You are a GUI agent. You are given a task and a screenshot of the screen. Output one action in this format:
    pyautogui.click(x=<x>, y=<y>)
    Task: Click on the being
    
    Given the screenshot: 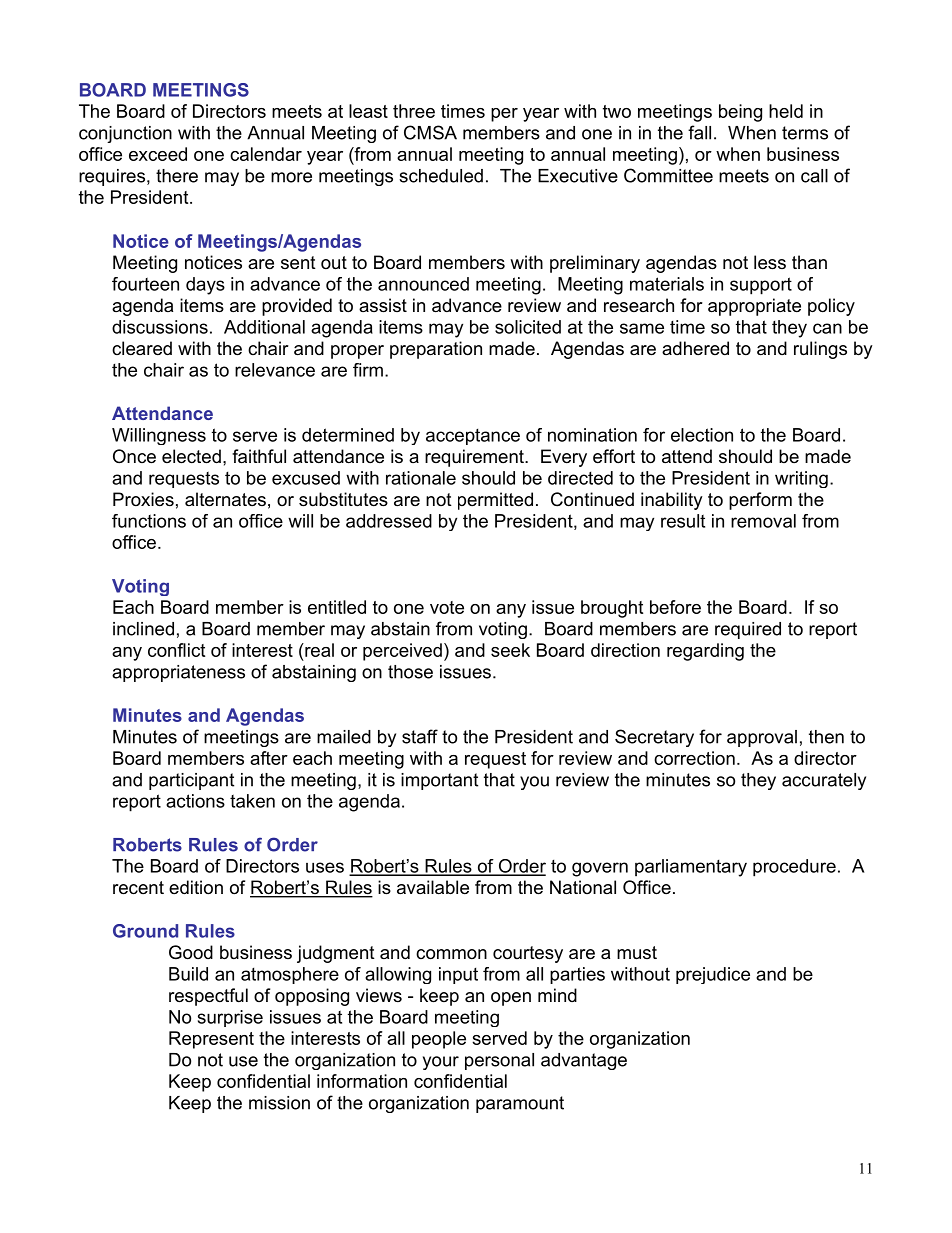 What is the action you would take?
    pyautogui.click(x=740, y=113)
